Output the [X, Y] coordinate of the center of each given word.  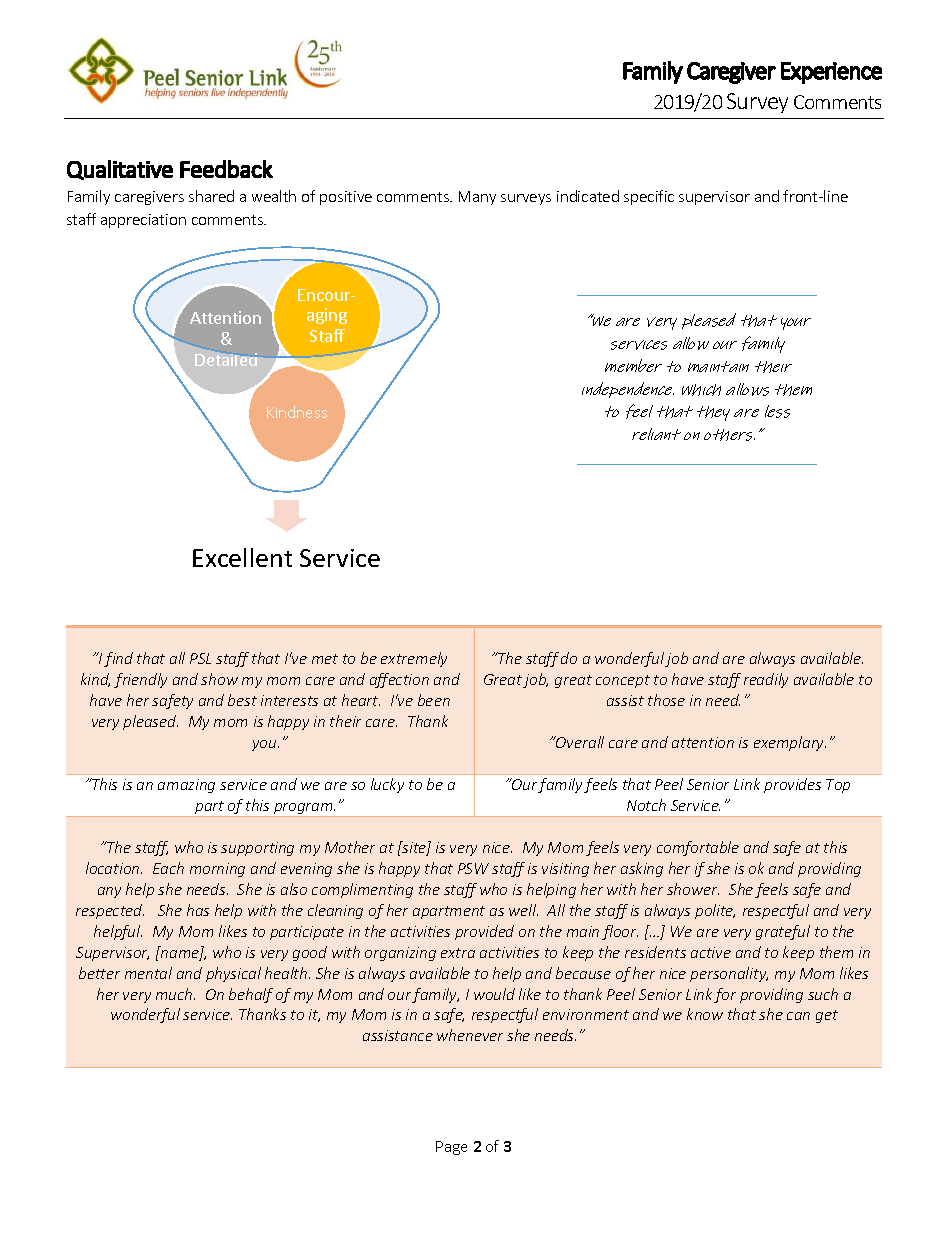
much [175, 994]
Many [477, 198]
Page [451, 1148]
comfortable [698, 848]
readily [766, 680]
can [798, 1016]
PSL [200, 658]
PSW [473, 868]
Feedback [226, 169]
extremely [414, 659]
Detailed [226, 359]
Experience [831, 73]
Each [168, 868]
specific [649, 197]
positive [346, 198]
